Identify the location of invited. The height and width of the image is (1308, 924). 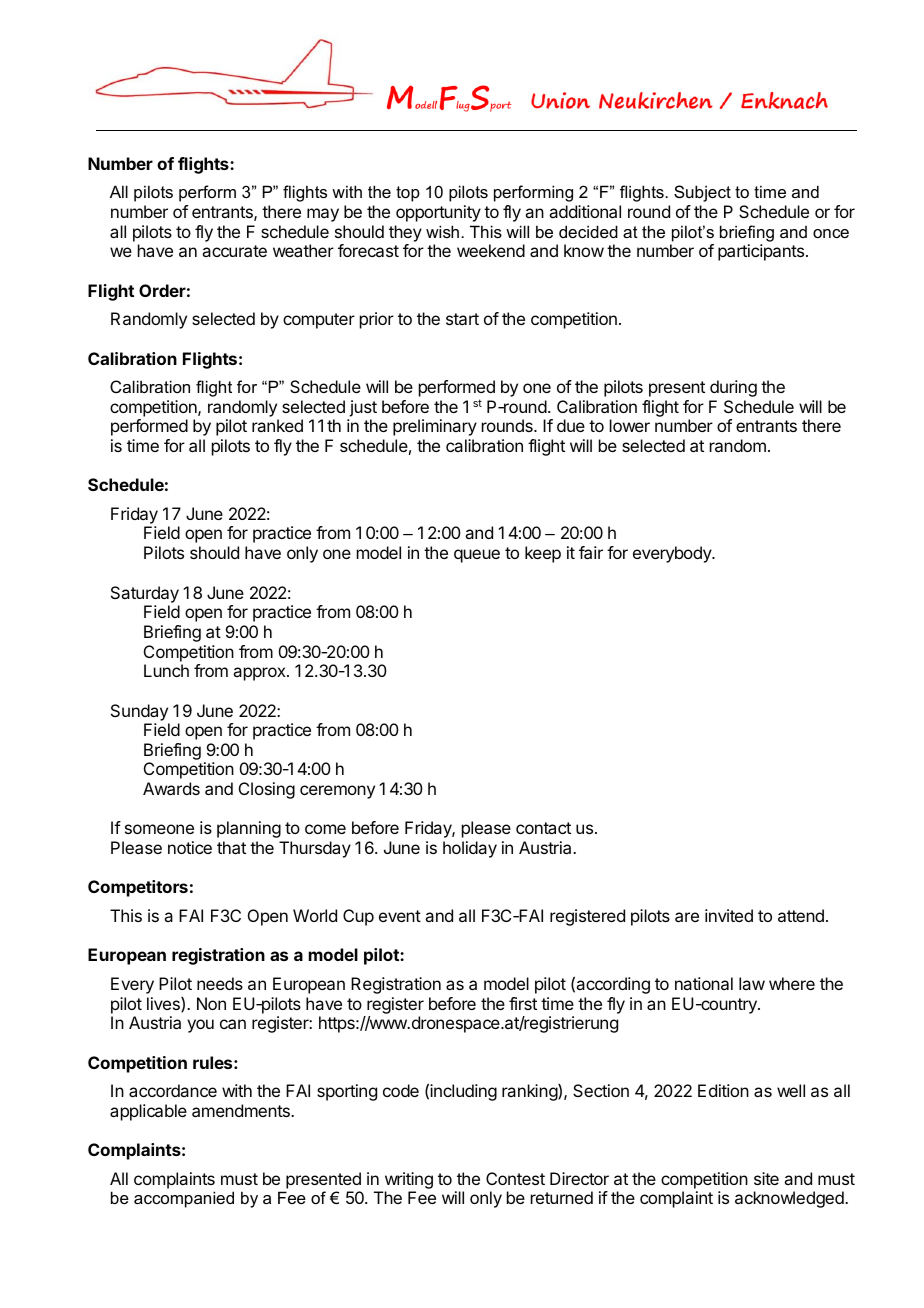
(729, 915).
